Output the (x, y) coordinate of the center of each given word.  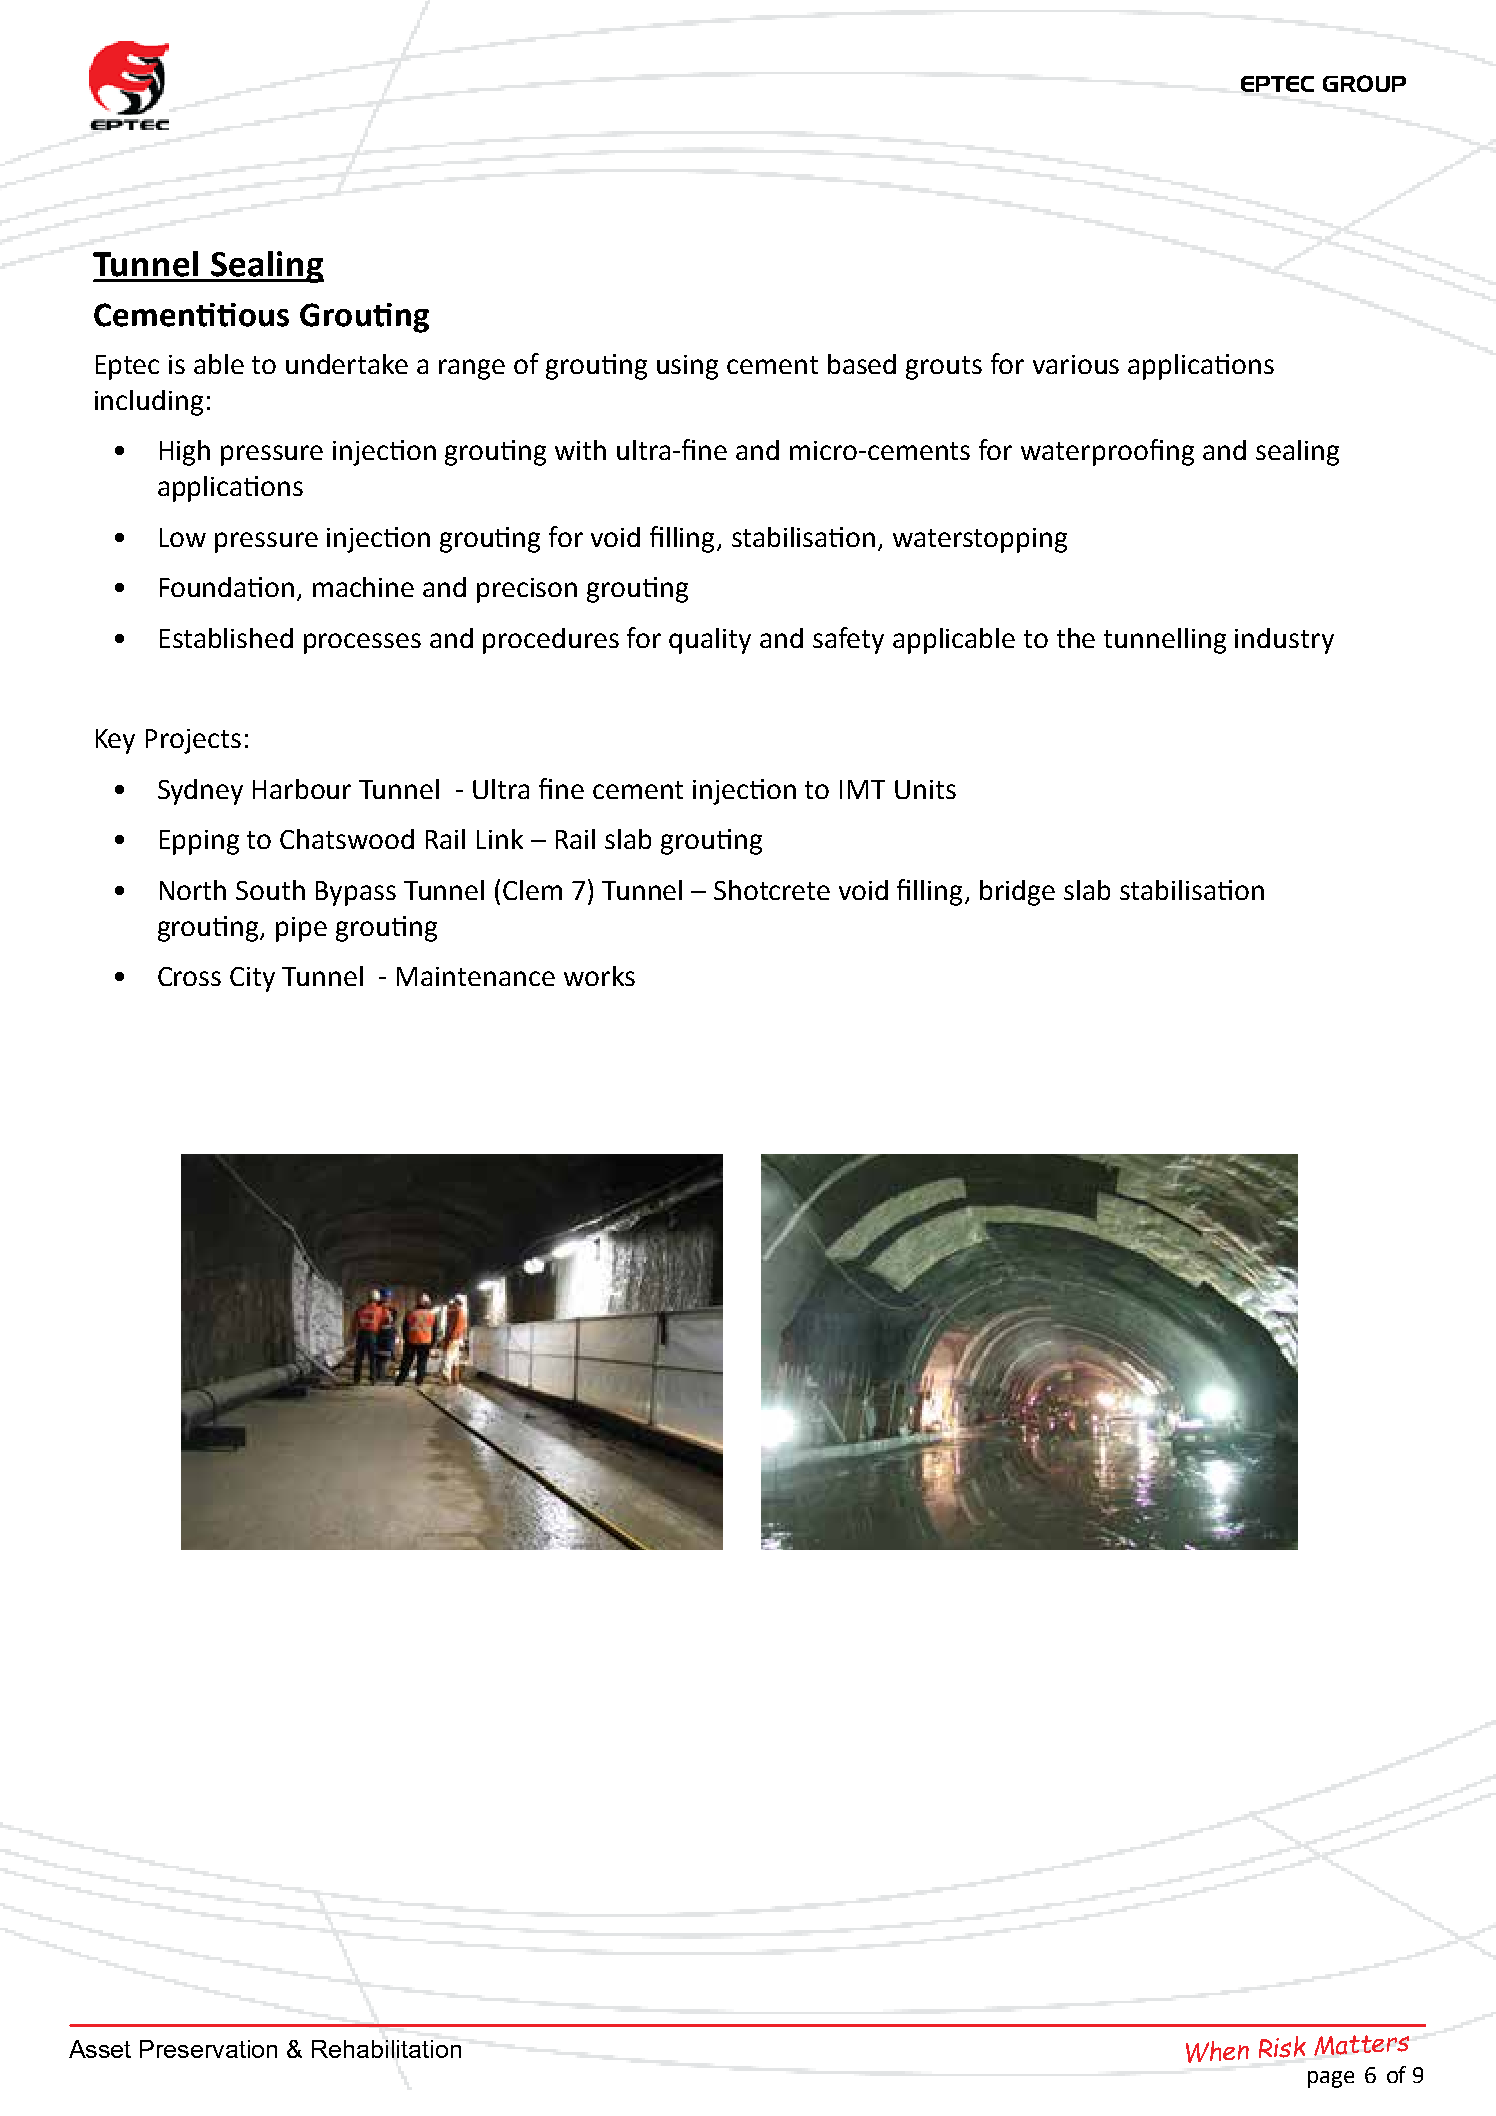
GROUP (1364, 83)
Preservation (208, 2049)
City (252, 979)
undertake (347, 364)
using (687, 367)
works (599, 976)
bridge (1017, 893)
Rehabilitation (386, 2049)
